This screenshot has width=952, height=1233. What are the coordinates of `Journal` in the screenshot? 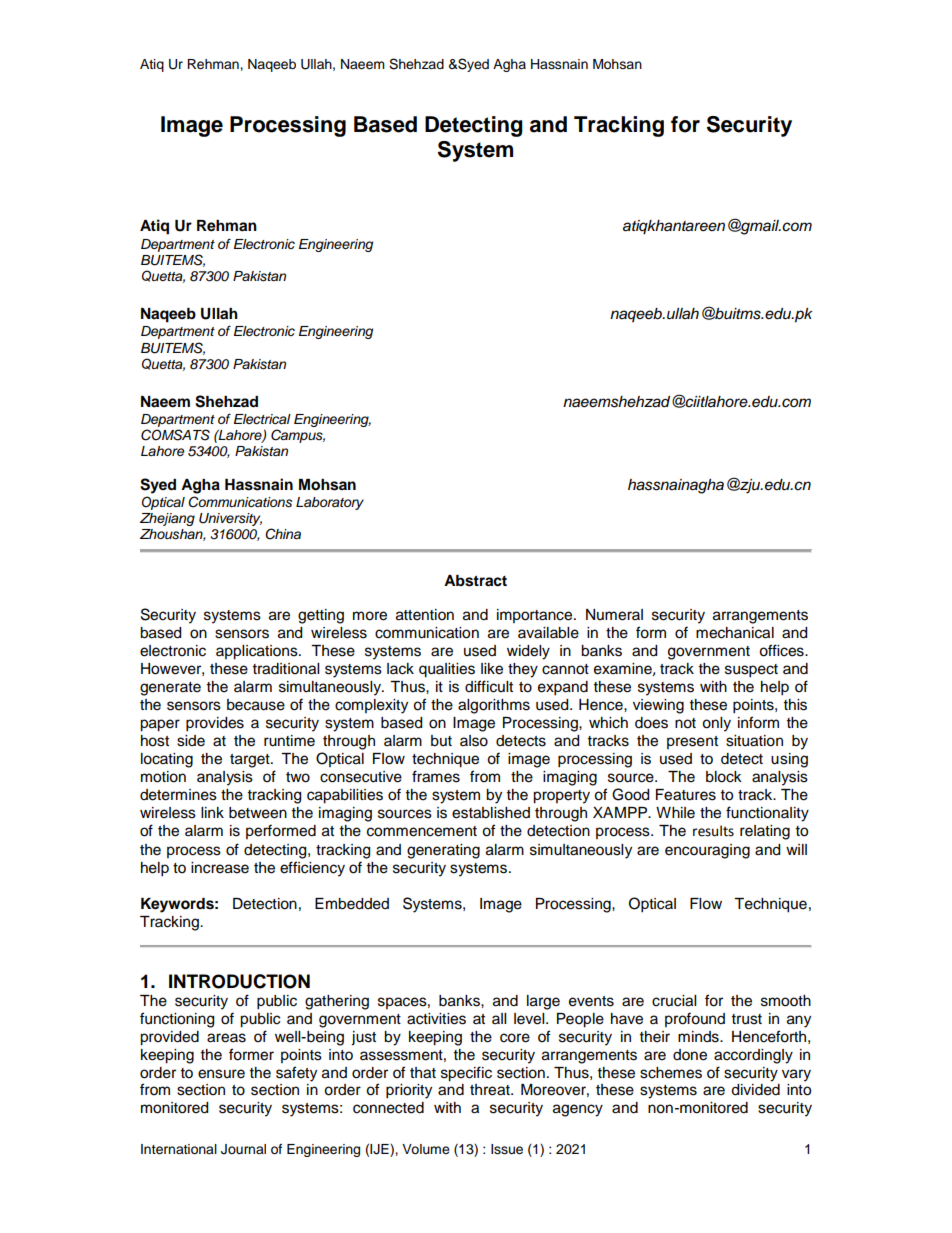 It's located at (243, 1149).
